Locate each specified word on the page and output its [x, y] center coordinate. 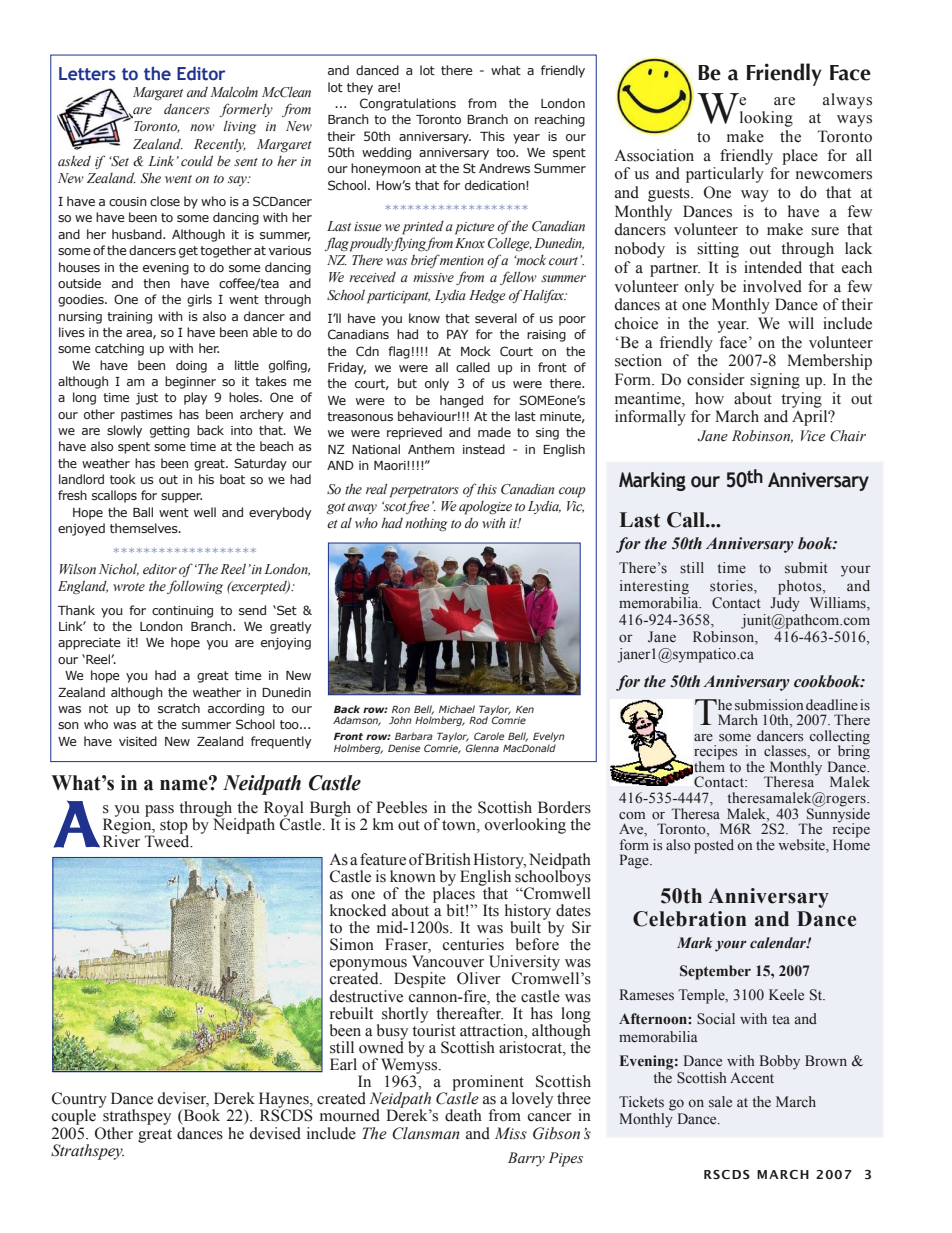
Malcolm [234, 92]
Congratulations [408, 104]
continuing [182, 612]
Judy [785, 603]
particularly [725, 175]
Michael [457, 709]
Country [79, 1101]
